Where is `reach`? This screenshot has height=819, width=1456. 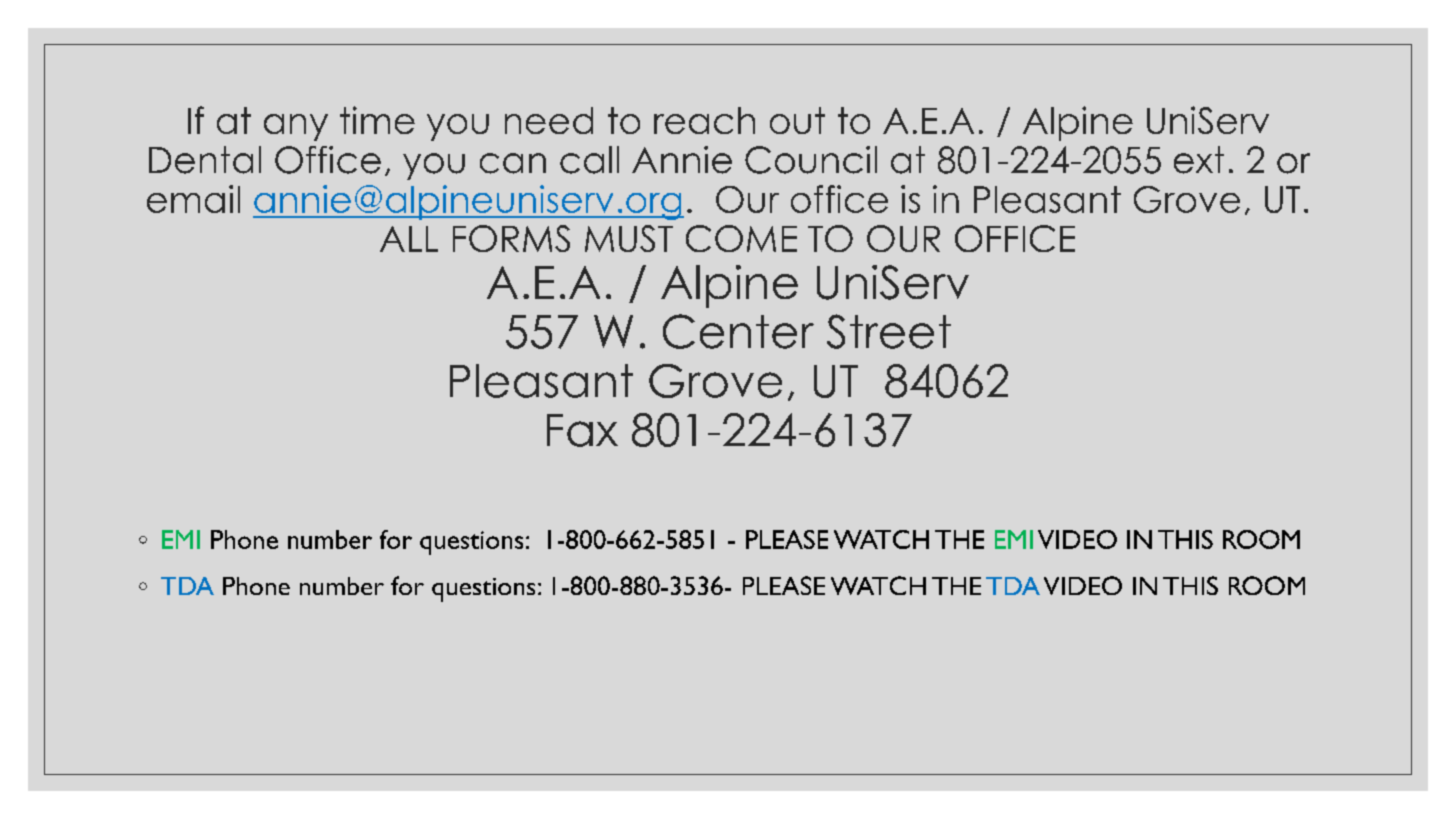
reach is located at coordinates (704, 120).
